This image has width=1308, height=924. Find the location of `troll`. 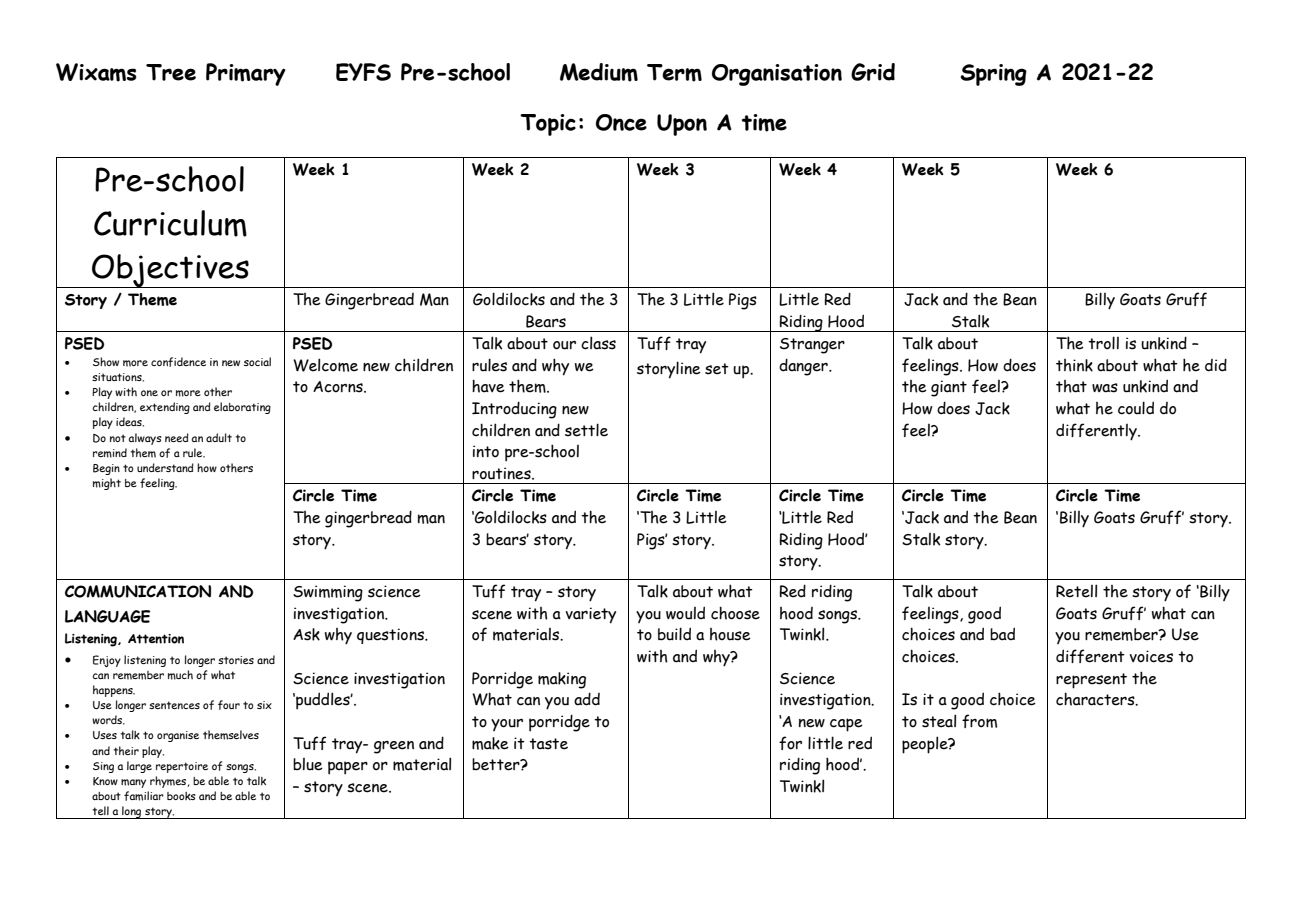

troll is located at coordinates (1103, 343).
